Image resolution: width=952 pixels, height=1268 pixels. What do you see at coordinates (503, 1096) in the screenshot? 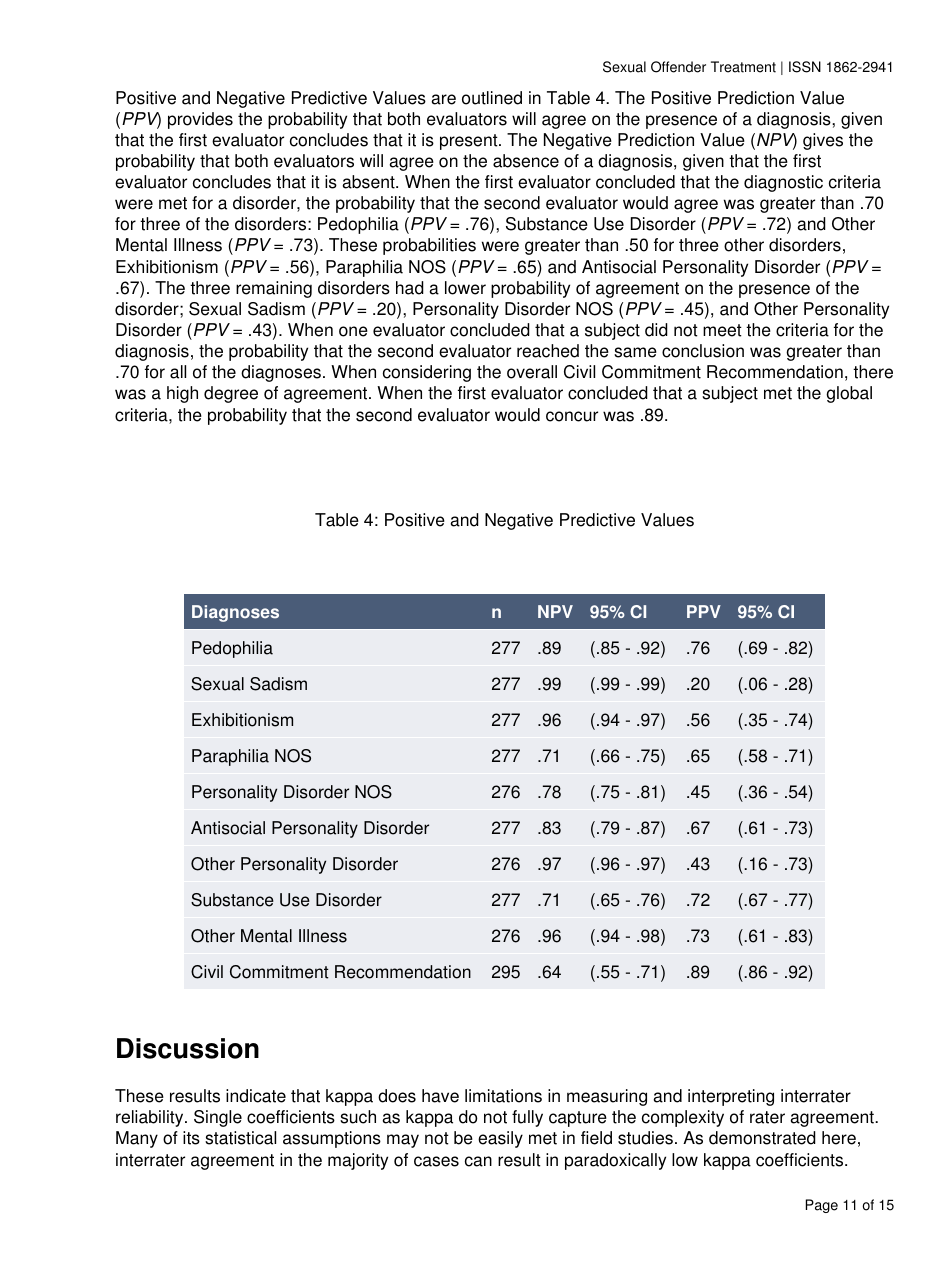
I see `limitations` at bounding box center [503, 1096].
